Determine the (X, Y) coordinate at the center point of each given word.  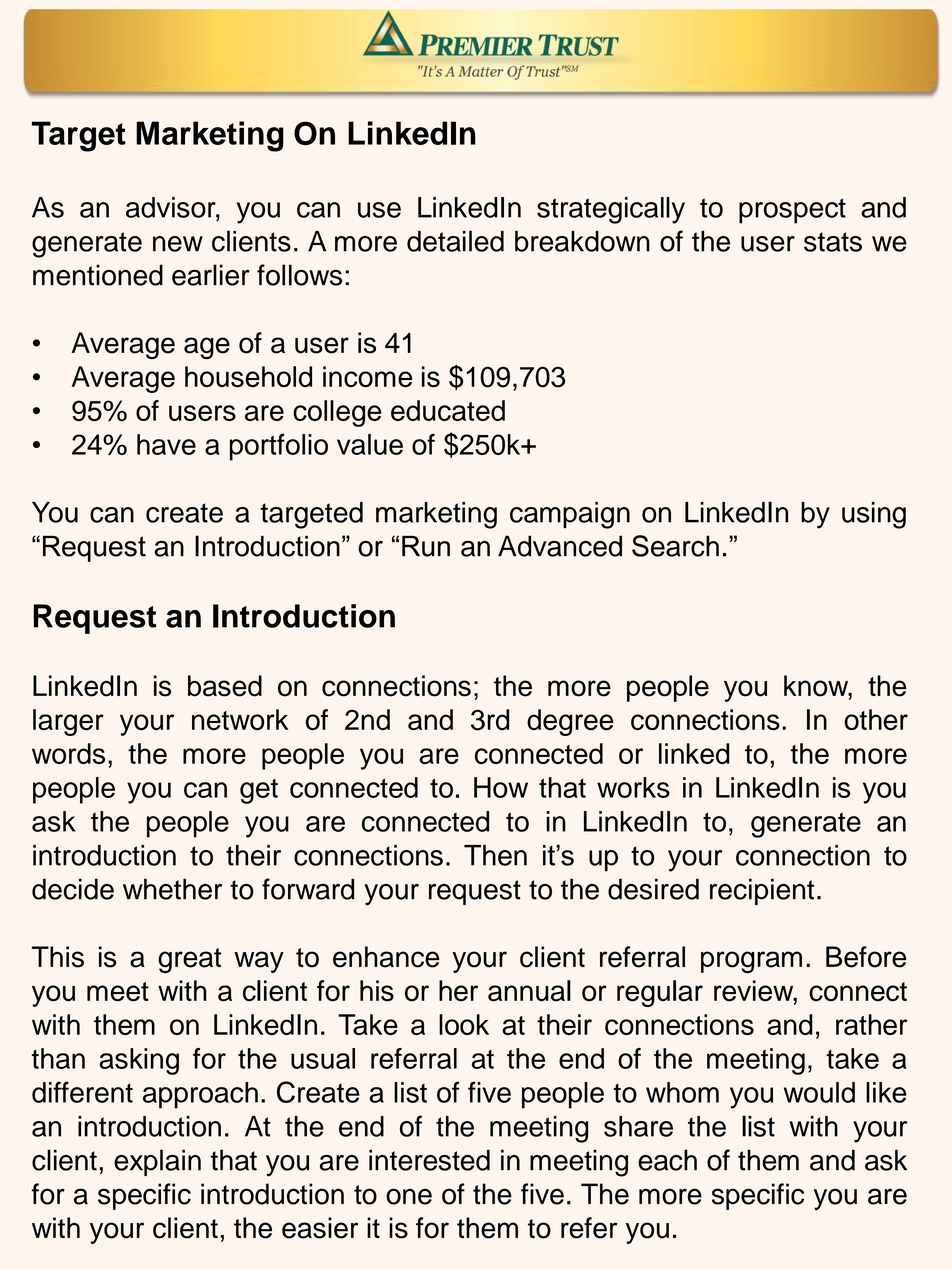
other (876, 719)
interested (429, 1160)
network (240, 719)
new (178, 244)
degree (570, 722)
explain (157, 1162)
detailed (455, 241)
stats (833, 242)
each (667, 1160)
